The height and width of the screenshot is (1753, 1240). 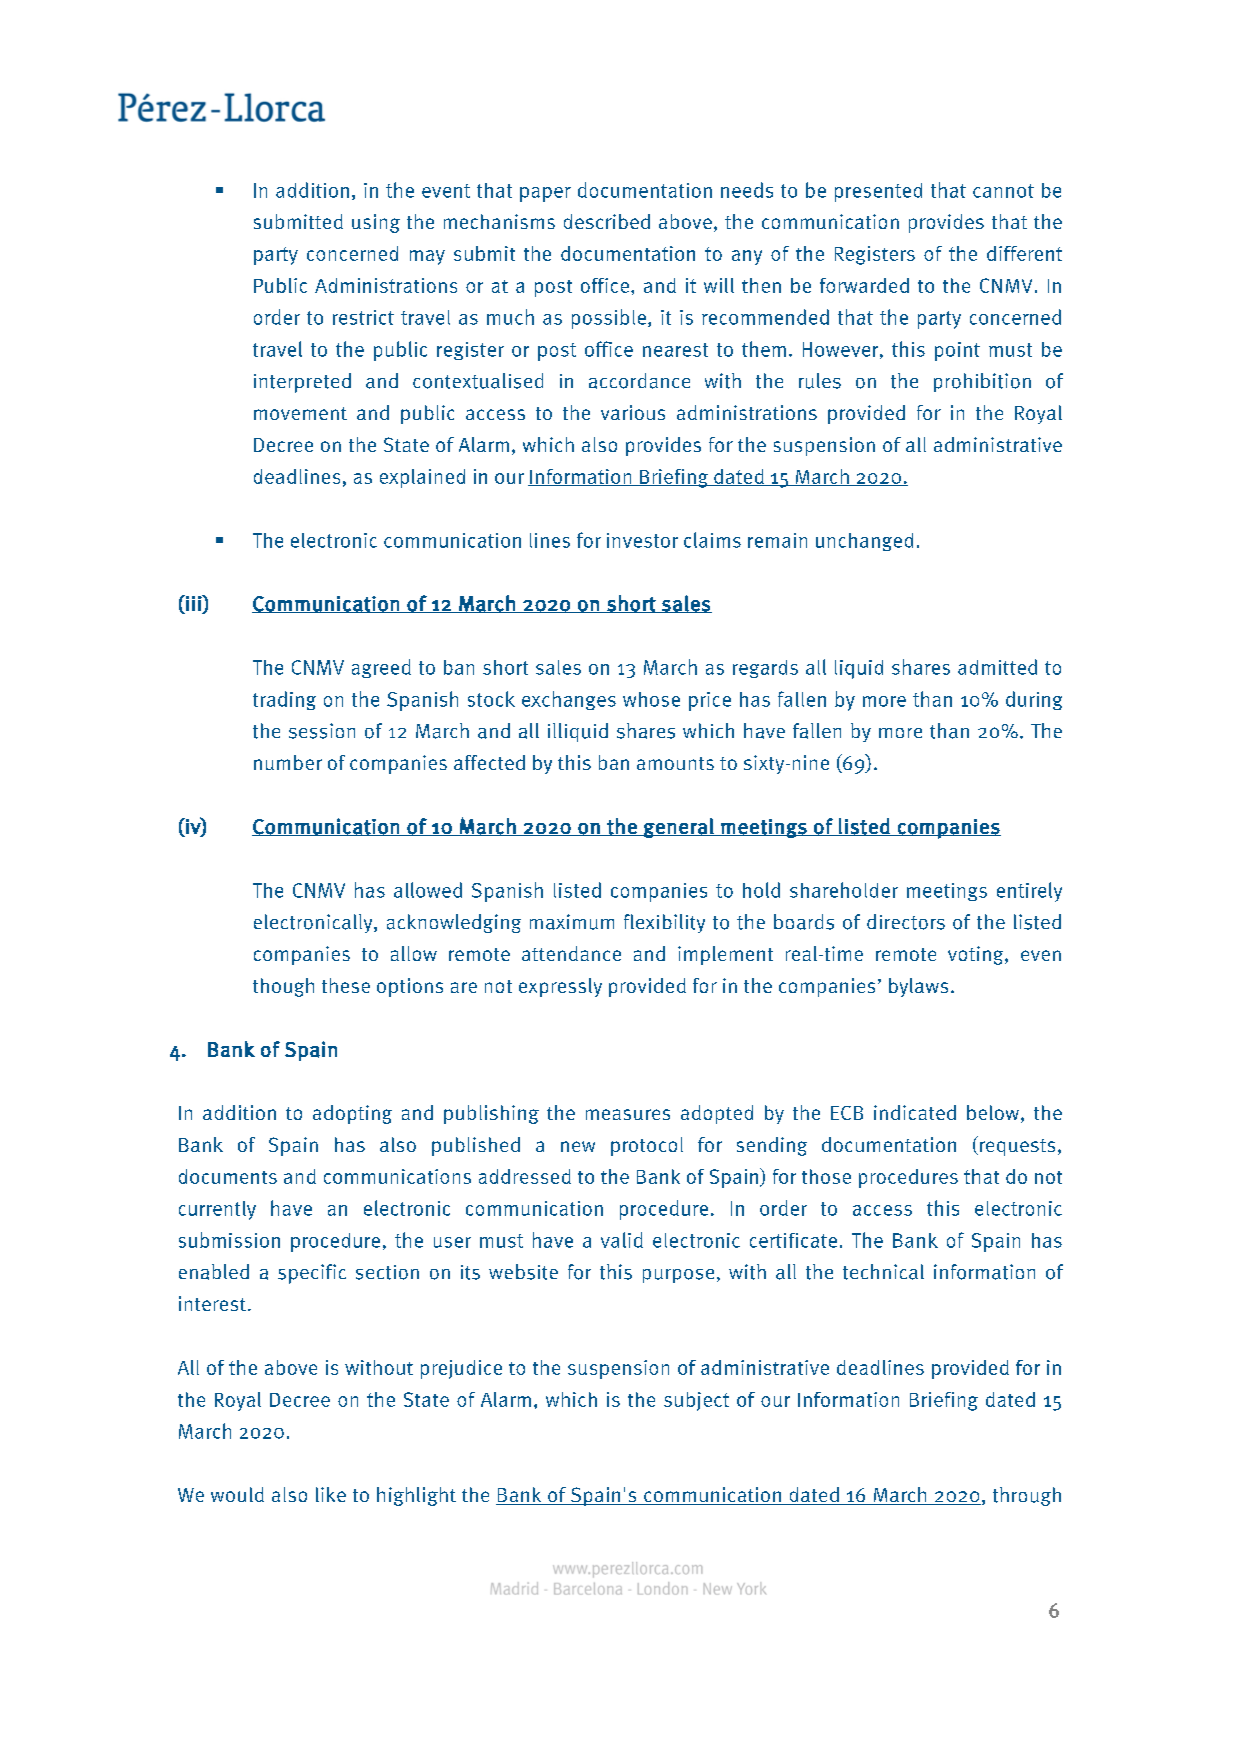 I want to click on admitted, so click(x=997, y=667).
